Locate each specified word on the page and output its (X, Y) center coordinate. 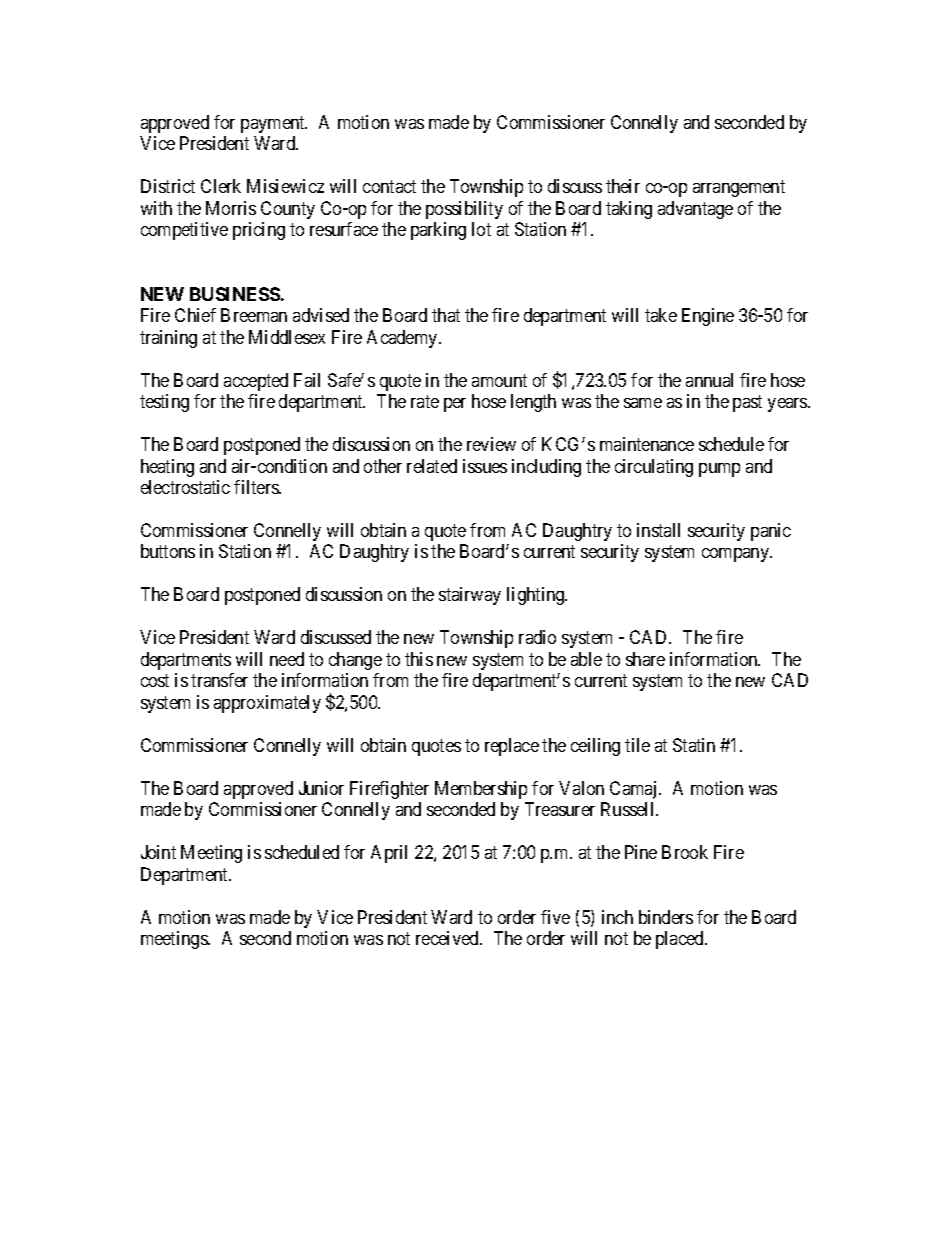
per (455, 405)
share (645, 659)
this (419, 659)
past (747, 403)
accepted (256, 382)
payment (274, 124)
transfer (219, 680)
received (448, 938)
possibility (464, 210)
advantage (695, 210)
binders (666, 917)
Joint (158, 852)
